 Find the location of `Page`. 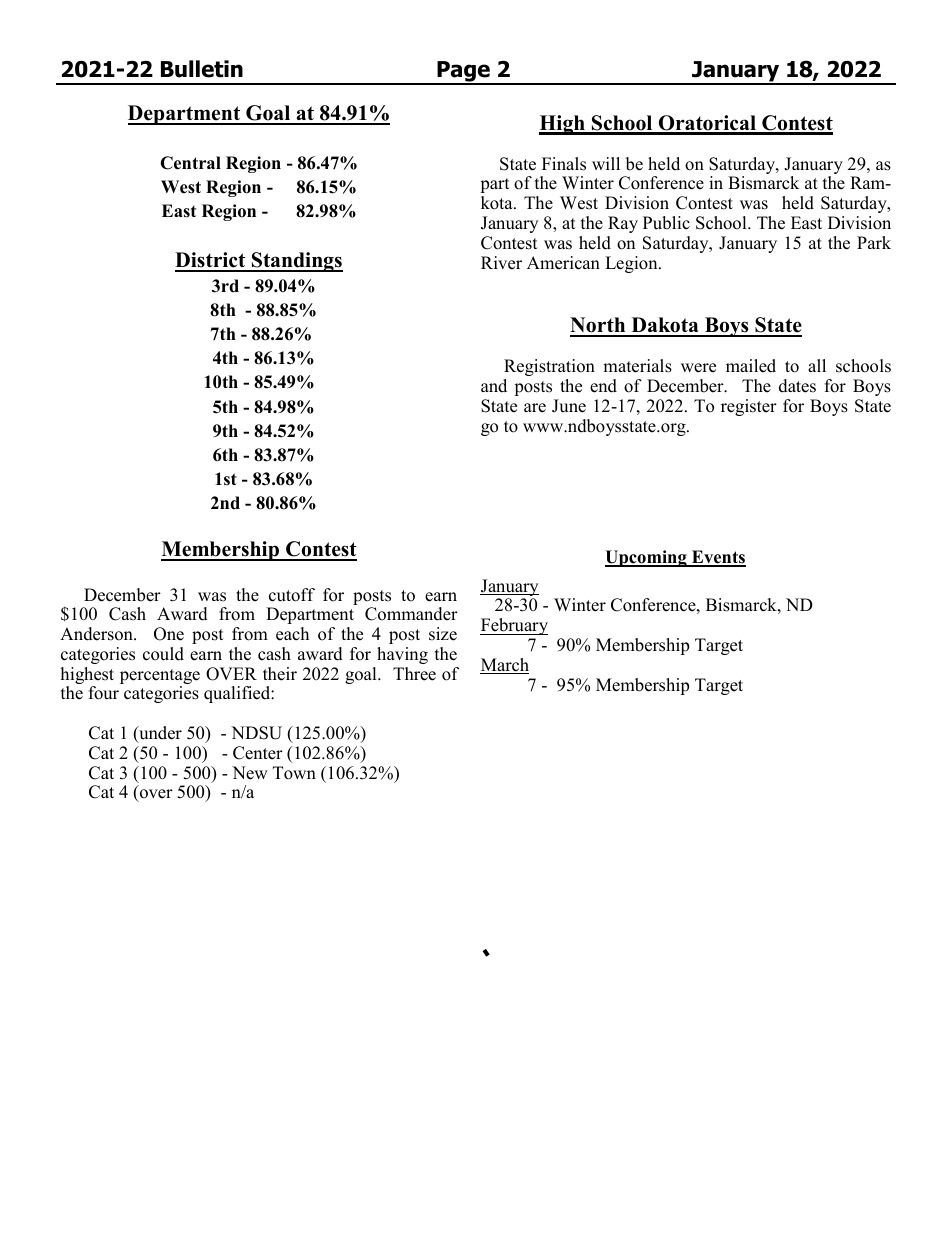

Page is located at coordinates (463, 73).
